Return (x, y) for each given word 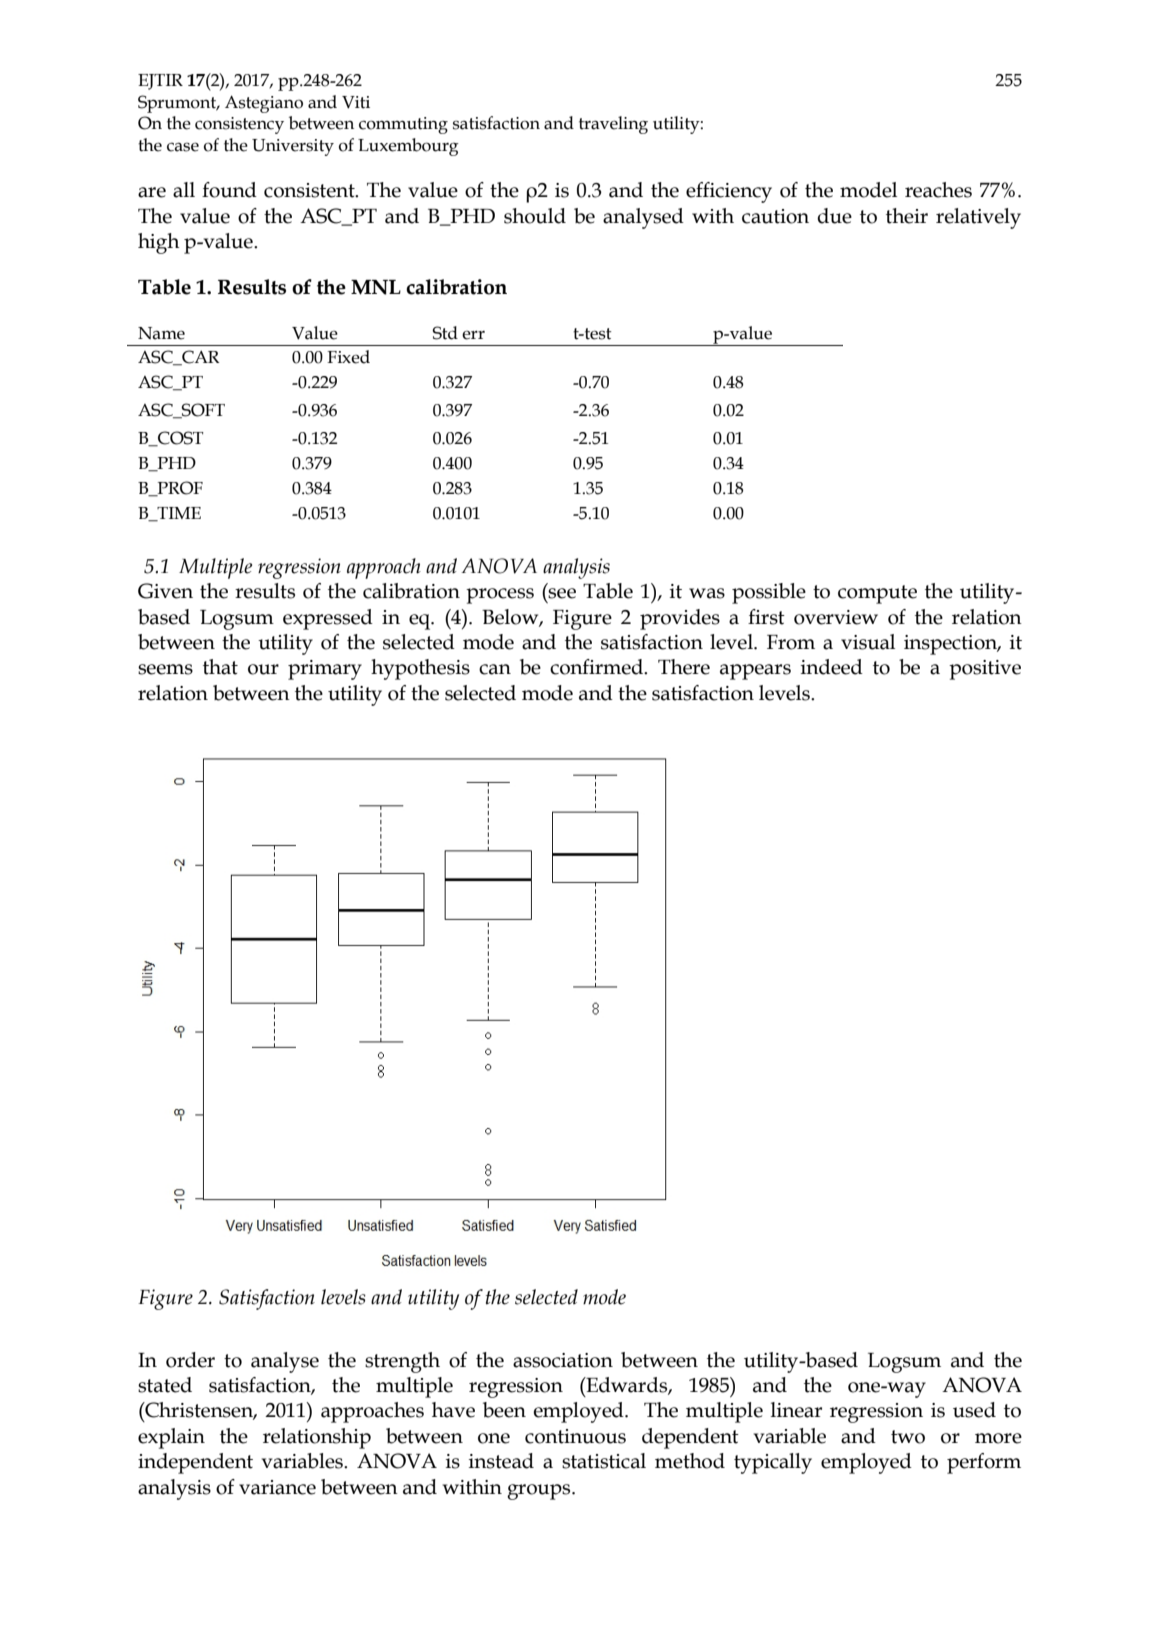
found (229, 190)
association (563, 1360)
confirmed (598, 667)
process (500, 596)
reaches (938, 190)
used (974, 1410)
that (220, 667)
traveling (613, 125)
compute (877, 594)
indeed (832, 667)
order (190, 1360)
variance (277, 1487)
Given (165, 591)
